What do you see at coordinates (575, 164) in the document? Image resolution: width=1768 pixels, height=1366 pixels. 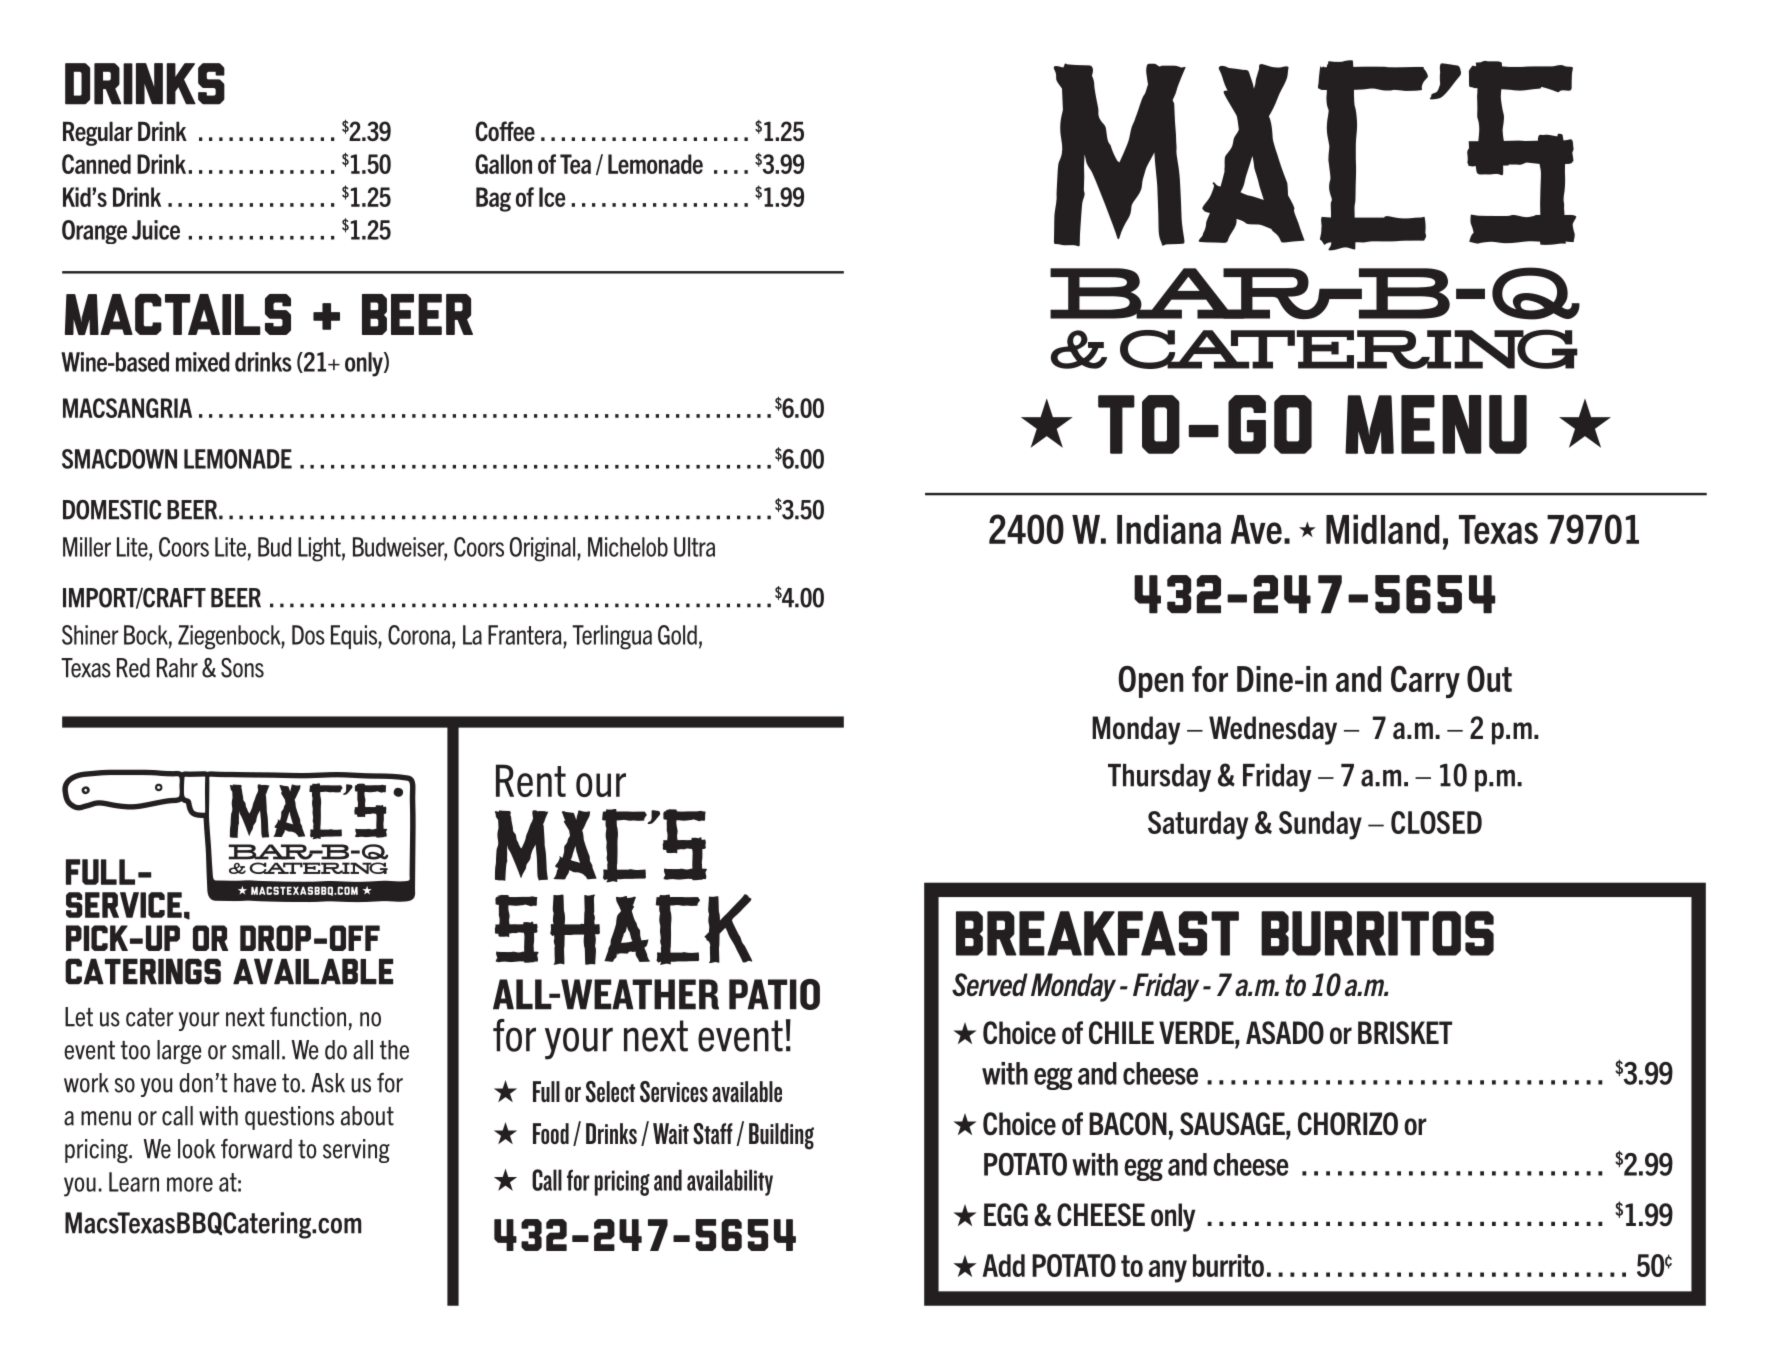 I see `Tea` at bounding box center [575, 164].
